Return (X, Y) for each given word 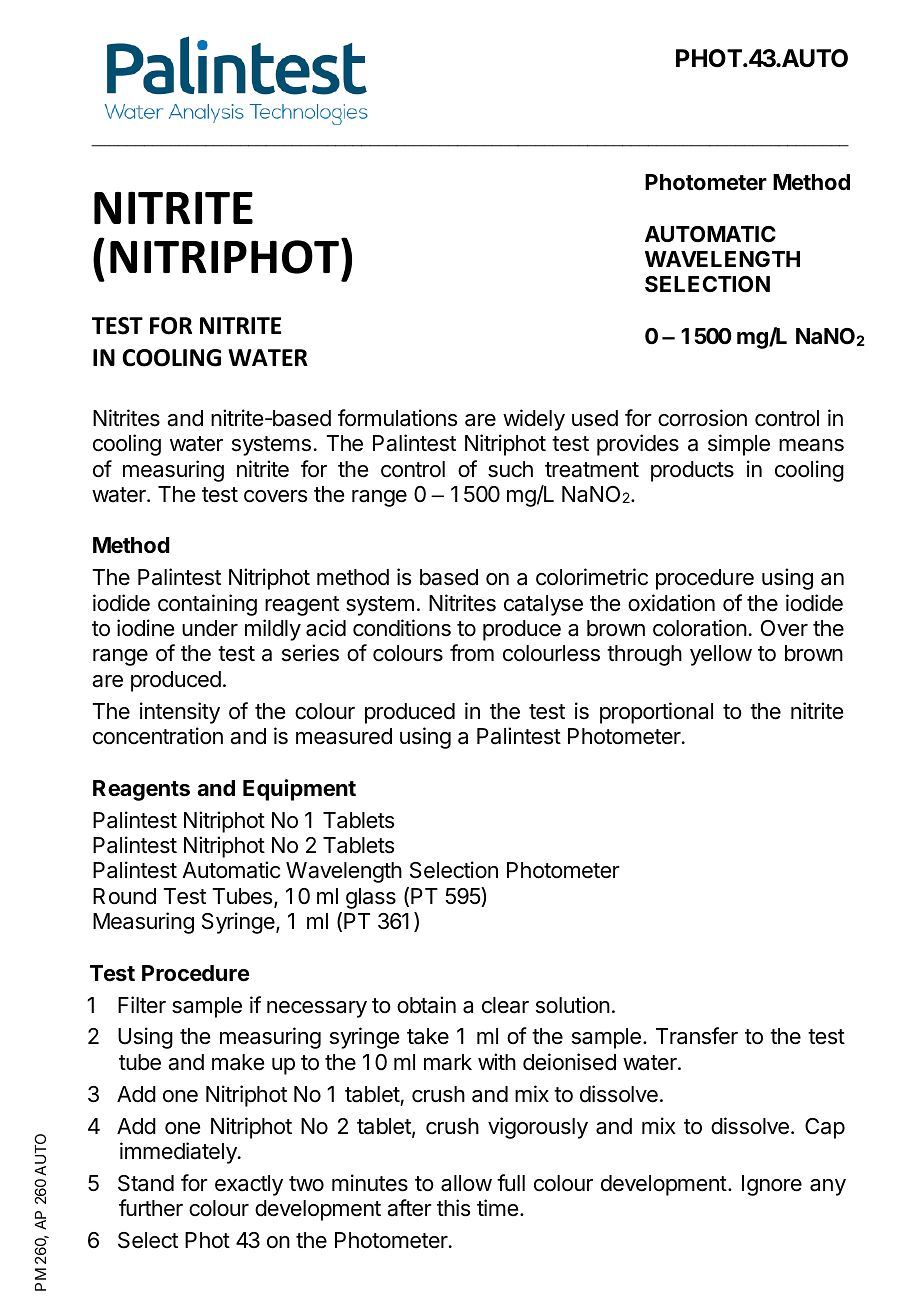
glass (371, 898)
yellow (721, 655)
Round (124, 896)
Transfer (697, 1036)
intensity (180, 713)
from (472, 653)
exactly (249, 1185)
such (510, 469)
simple (739, 445)
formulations (397, 418)
